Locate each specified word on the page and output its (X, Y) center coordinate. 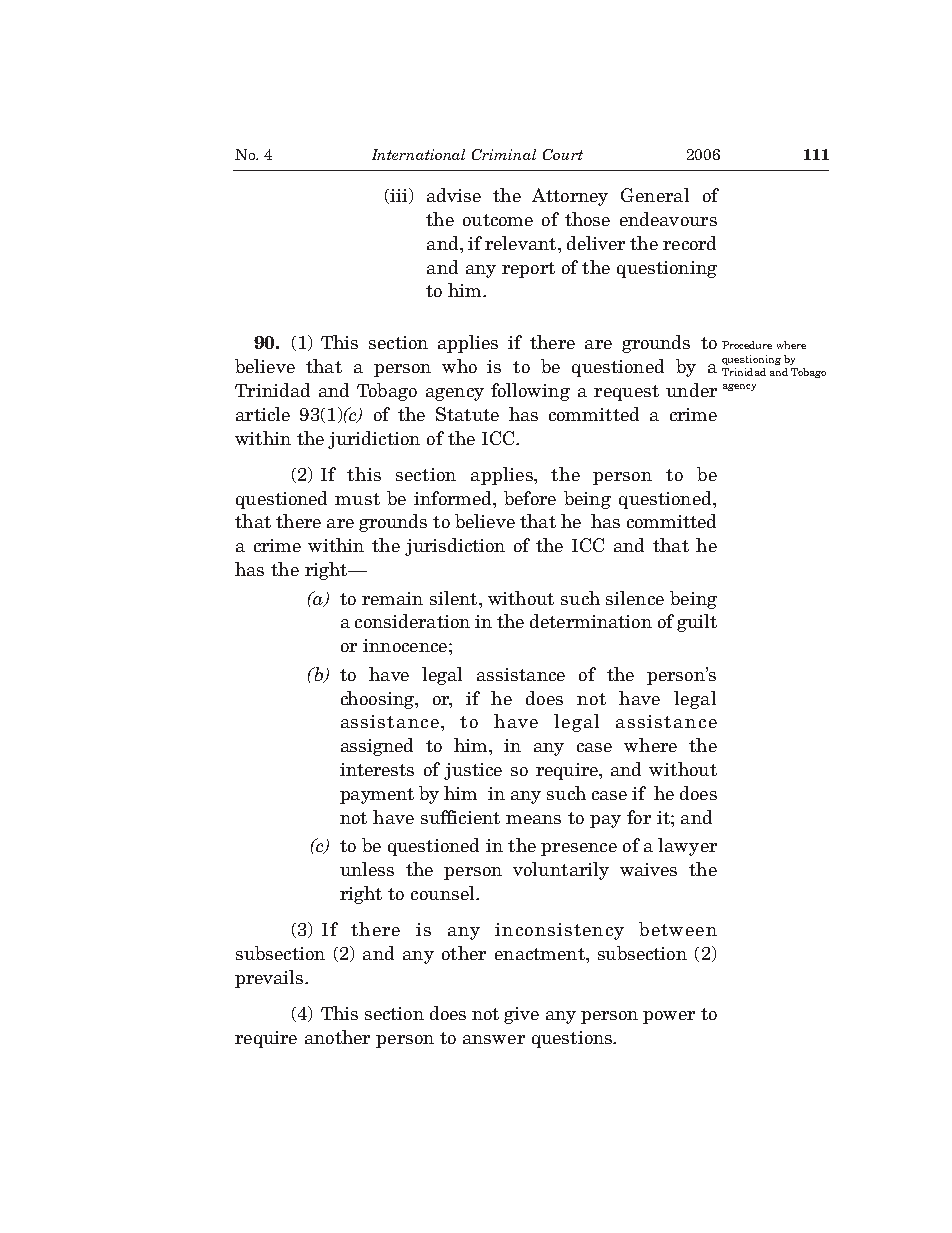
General (655, 195)
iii (399, 196)
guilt (697, 623)
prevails (270, 979)
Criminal (504, 154)
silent (455, 598)
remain (392, 598)
